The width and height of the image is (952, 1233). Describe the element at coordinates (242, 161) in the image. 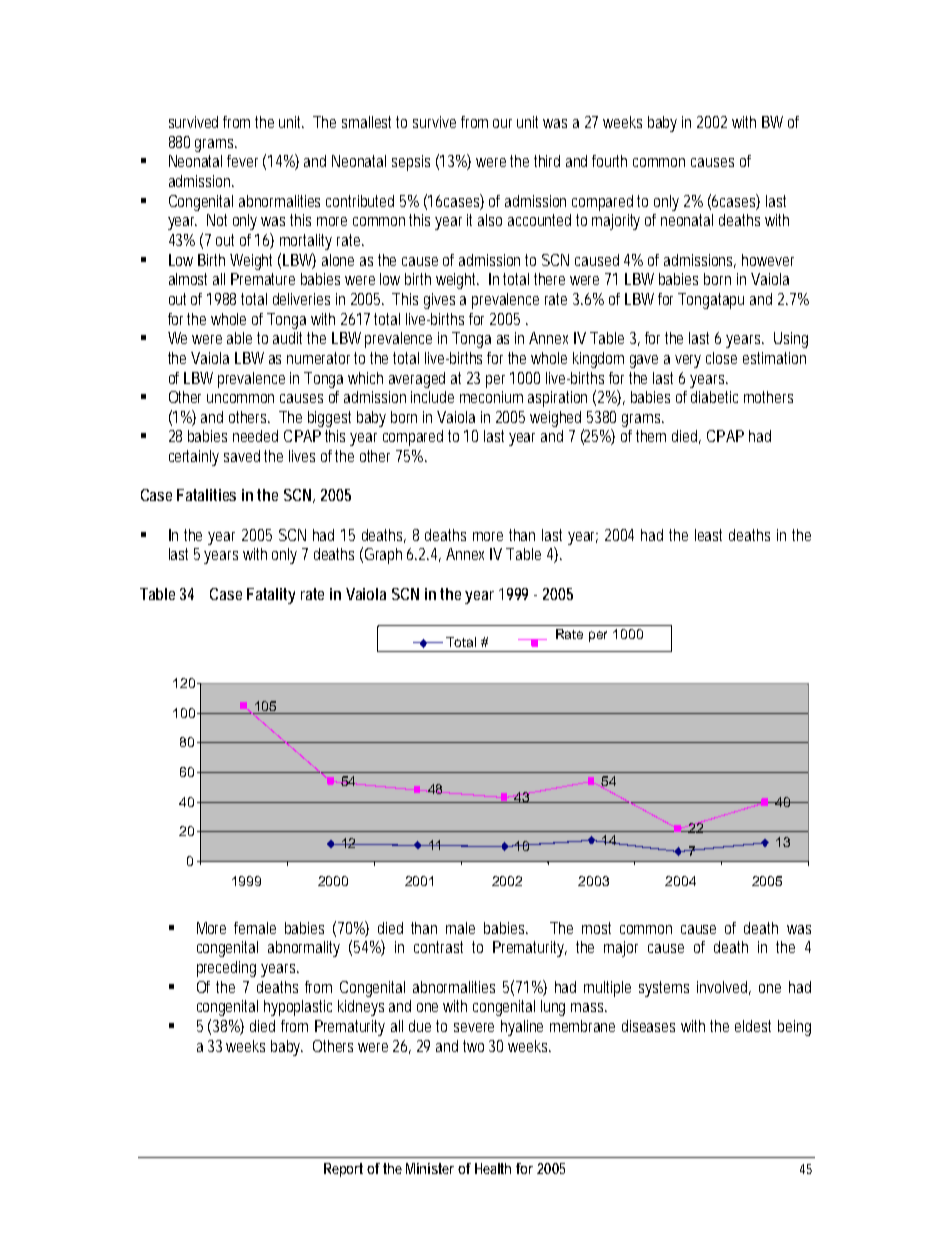

I see `fever` at that location.
